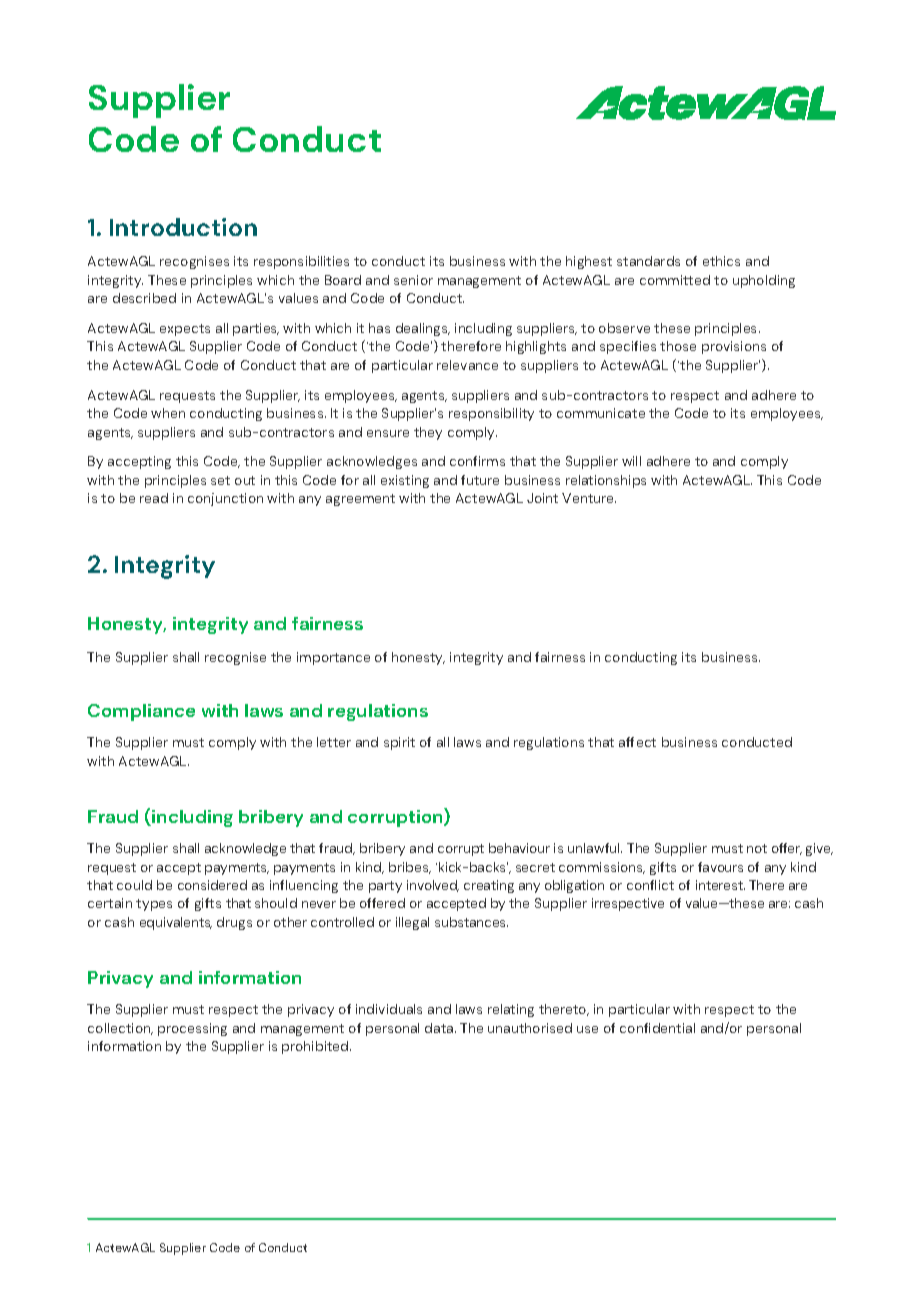  Describe the element at coordinates (721, 261) in the image. I see `ethics` at that location.
